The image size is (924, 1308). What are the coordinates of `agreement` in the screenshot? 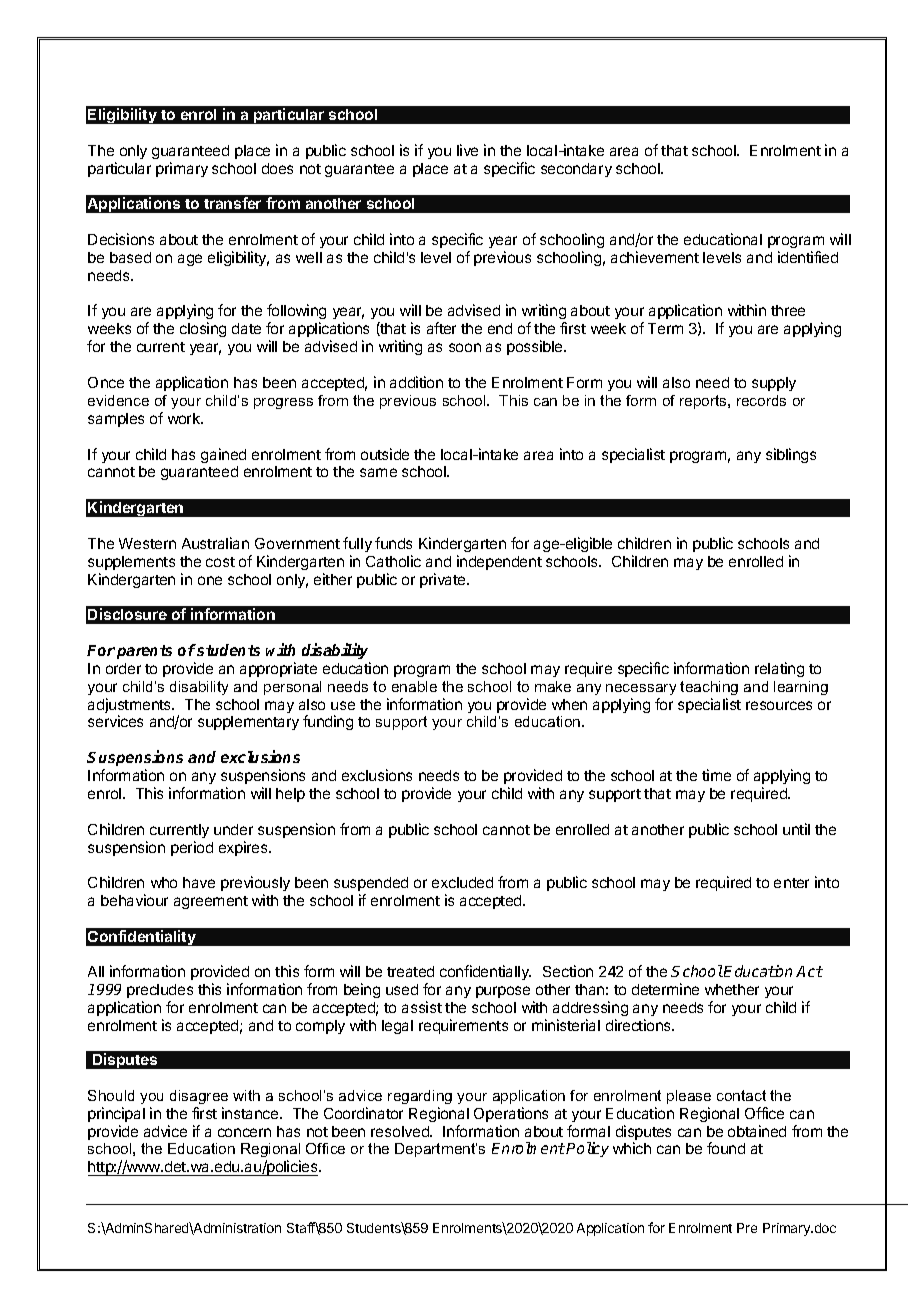 It's located at (211, 902).
